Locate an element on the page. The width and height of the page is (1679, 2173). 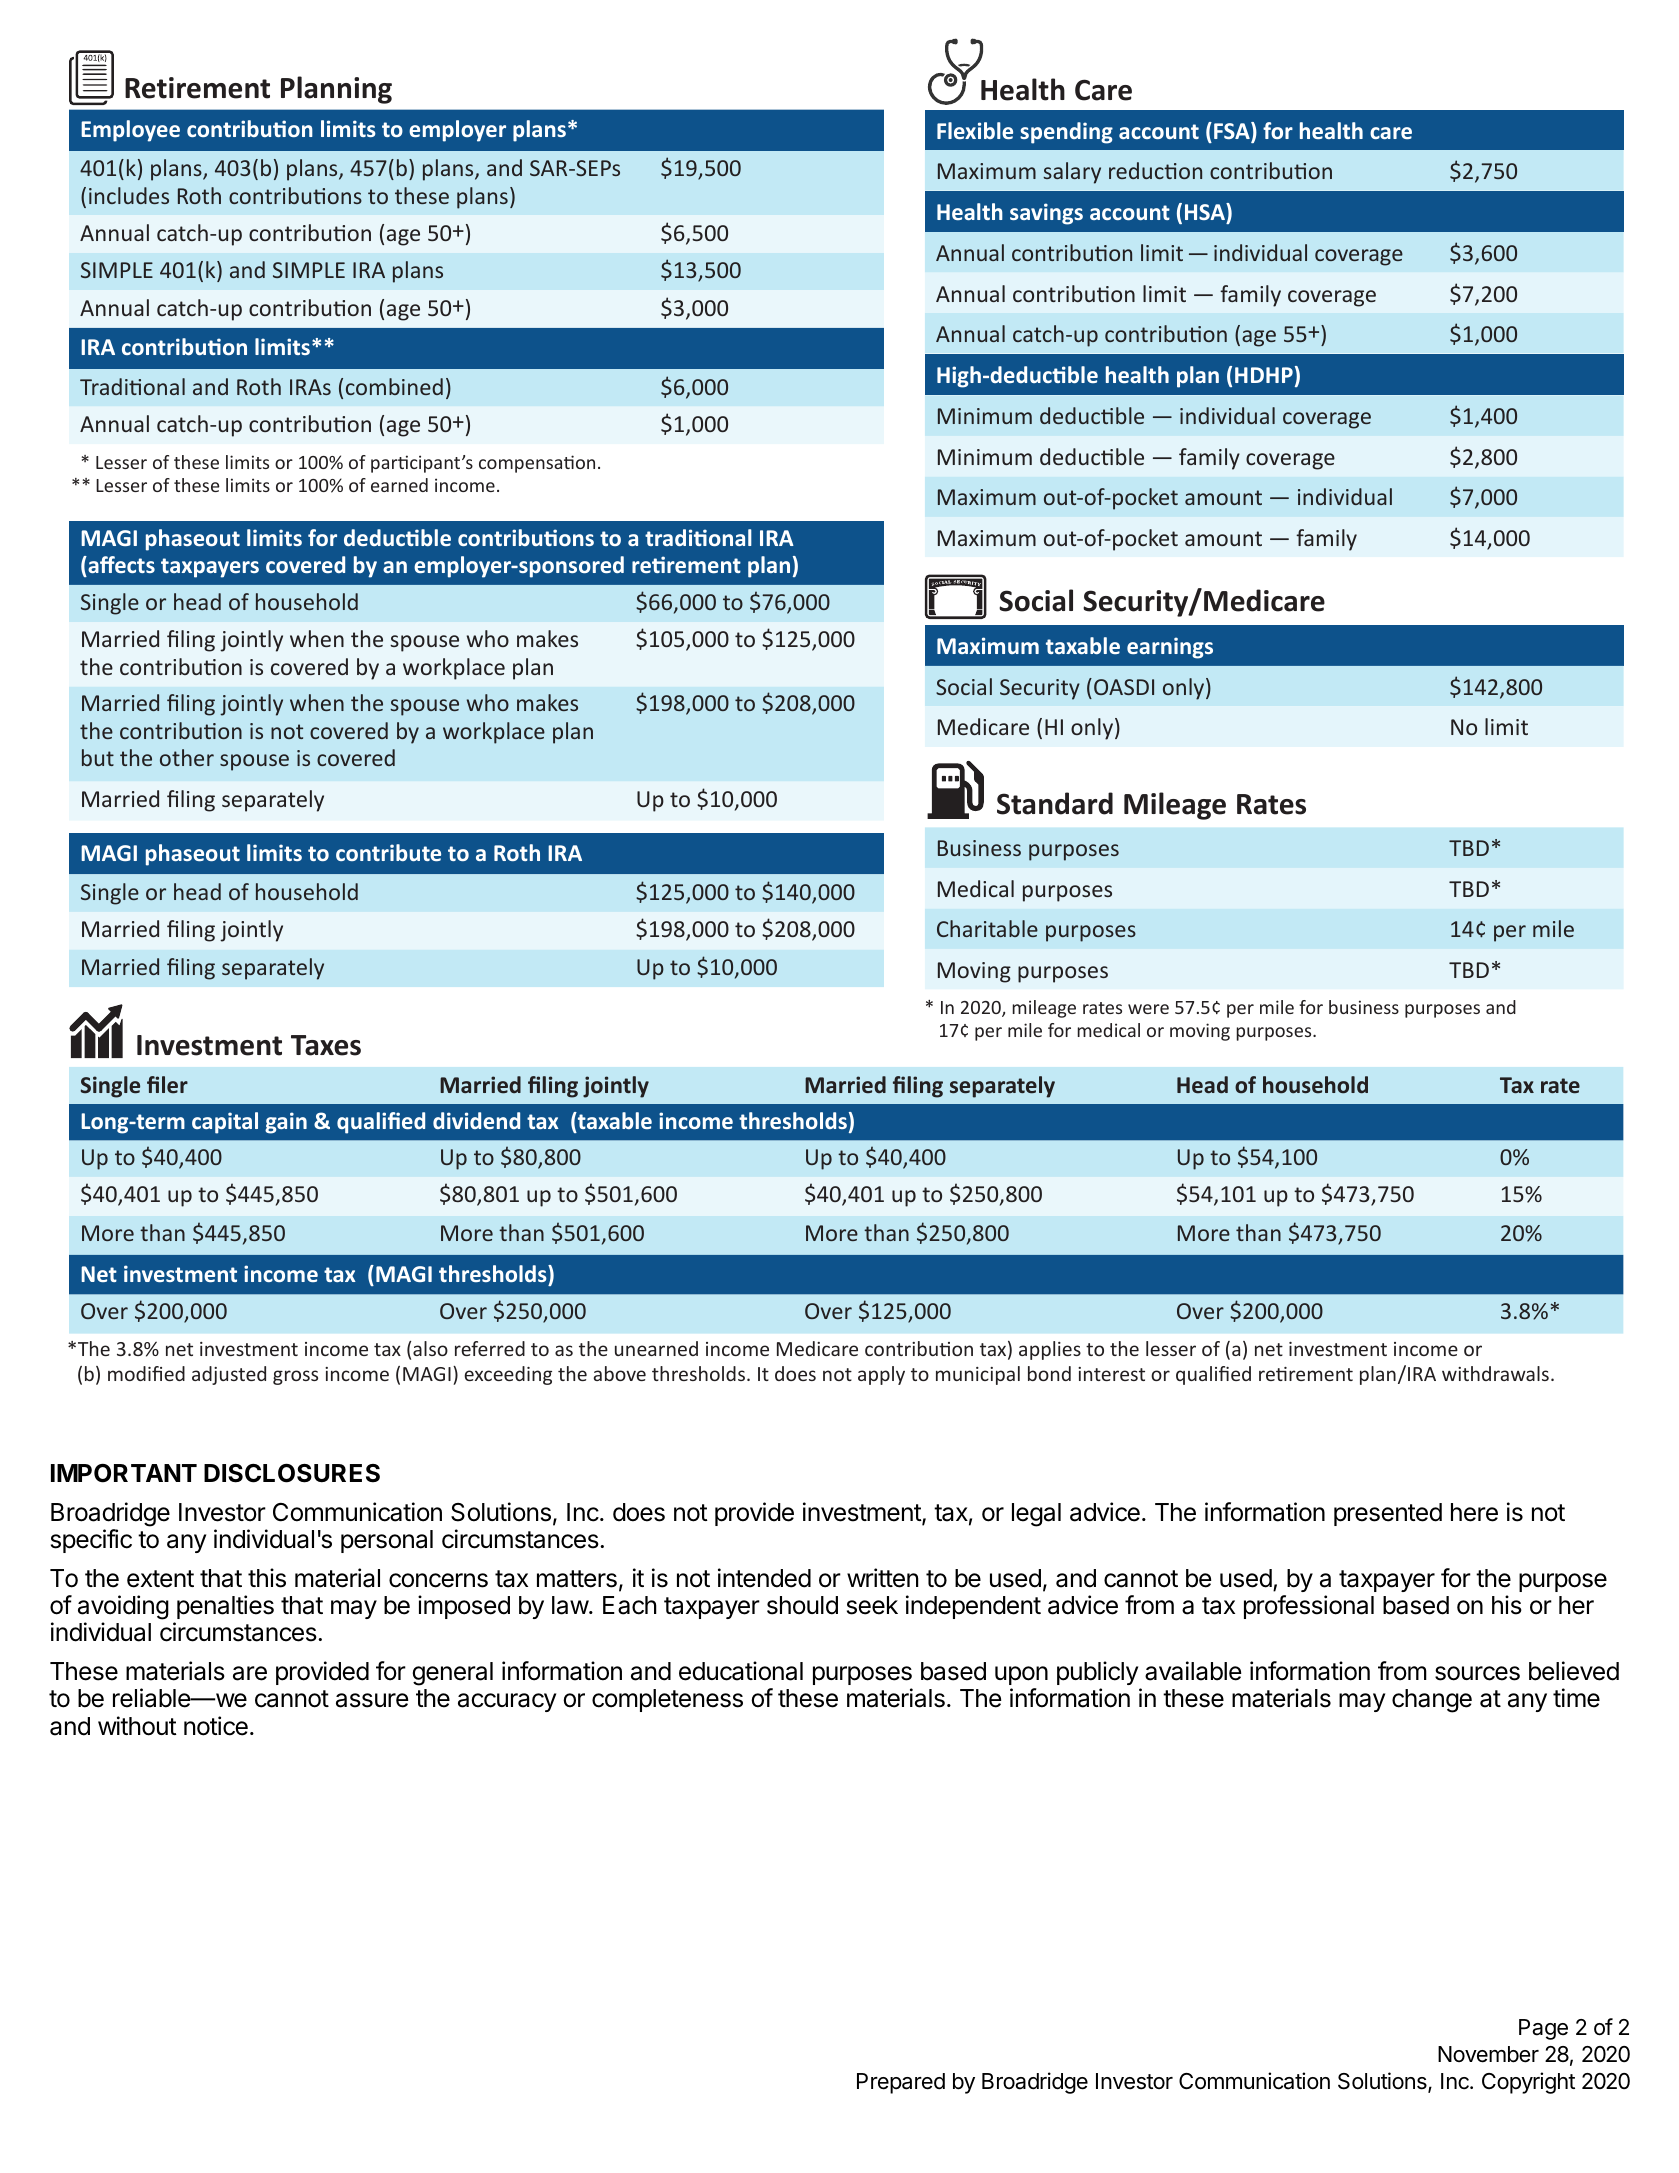
includes is located at coordinates (129, 195).
